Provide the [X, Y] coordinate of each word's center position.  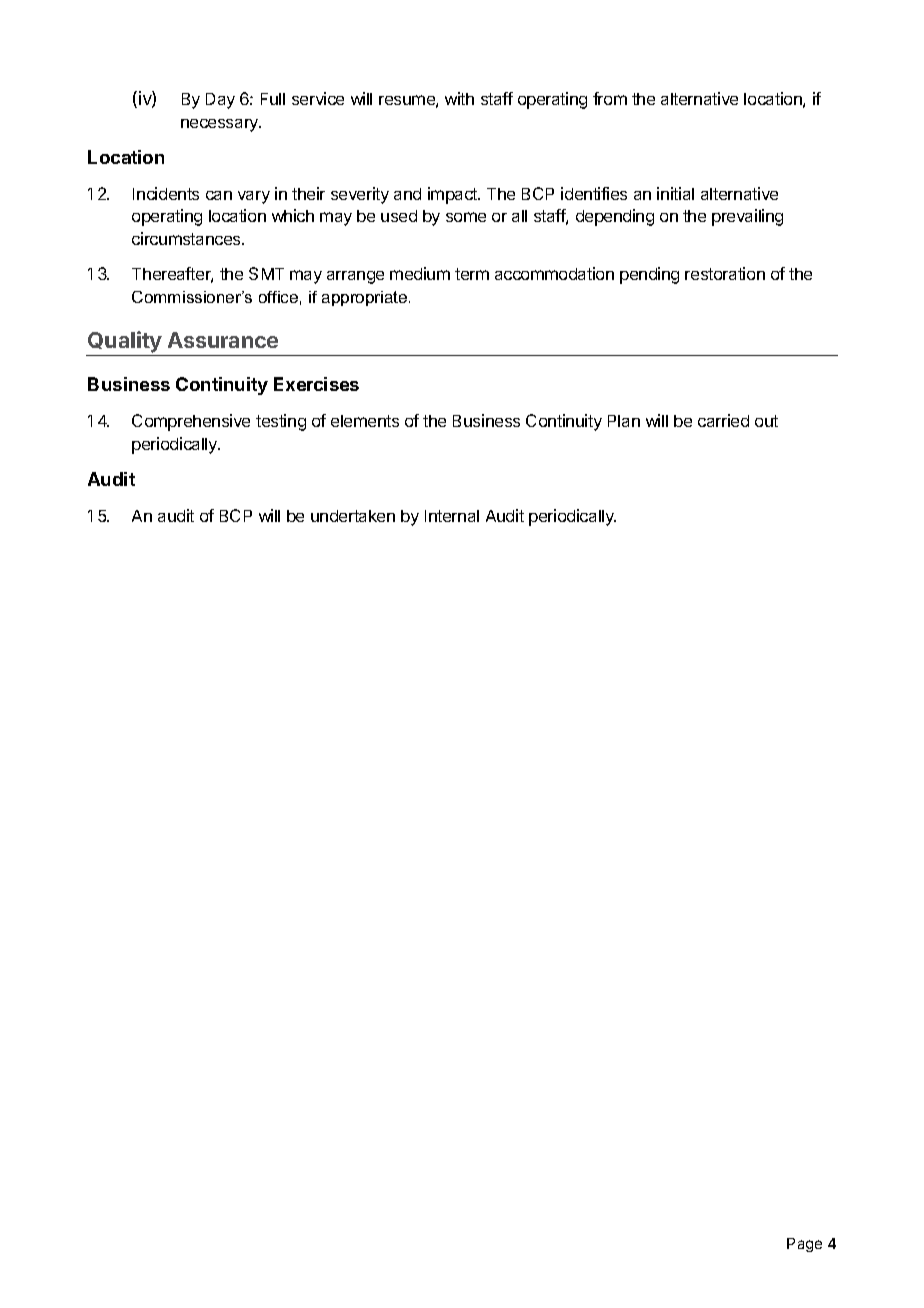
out [766, 421]
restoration [725, 273]
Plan [624, 421]
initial [675, 193]
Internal [452, 516]
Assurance [223, 340]
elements [365, 421]
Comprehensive [191, 422]
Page [804, 1245]
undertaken [353, 516]
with [459, 98]
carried [723, 420]
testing [281, 422]
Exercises [316, 384]
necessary [221, 125]
